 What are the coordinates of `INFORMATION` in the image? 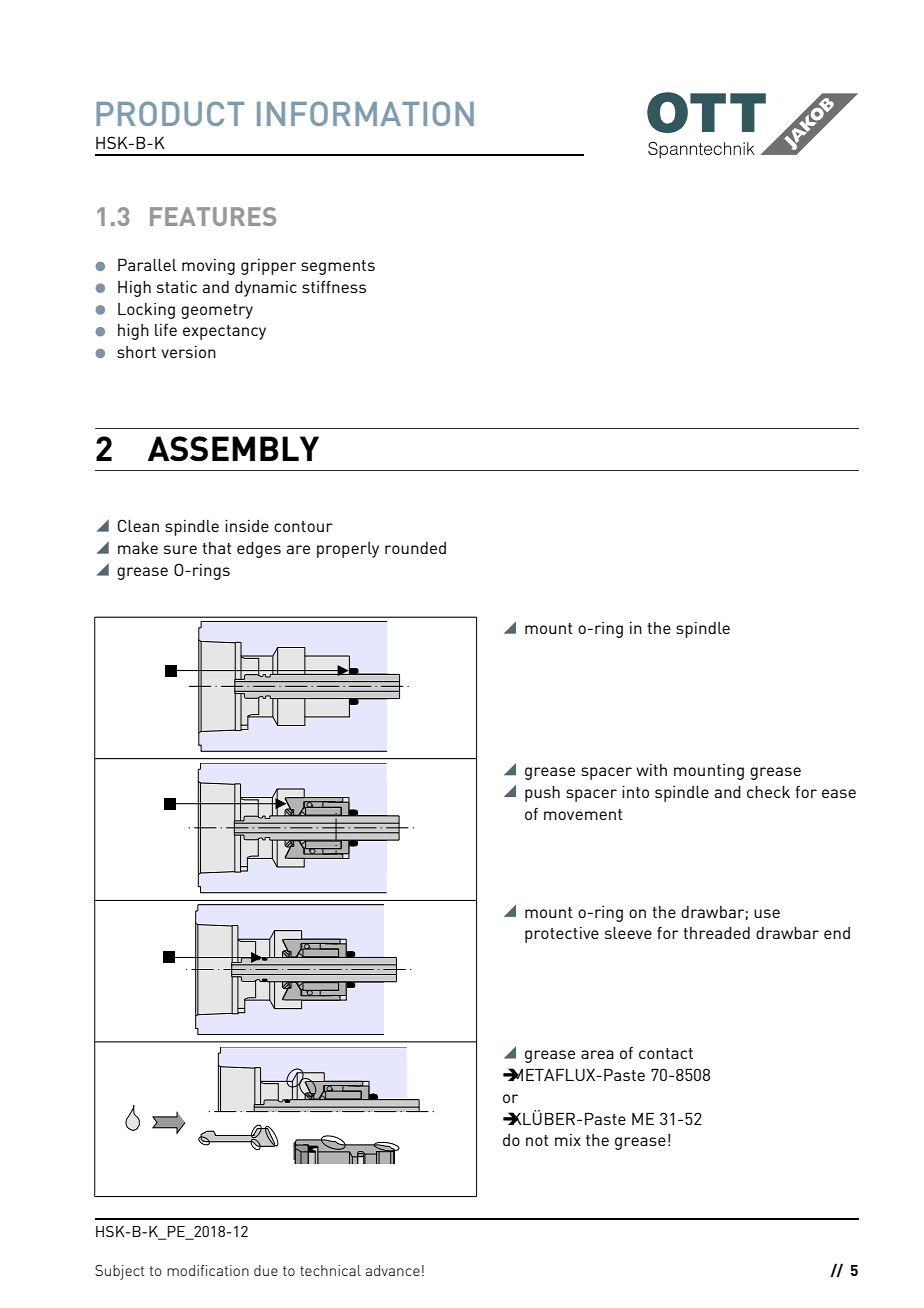 It's located at (365, 113).
